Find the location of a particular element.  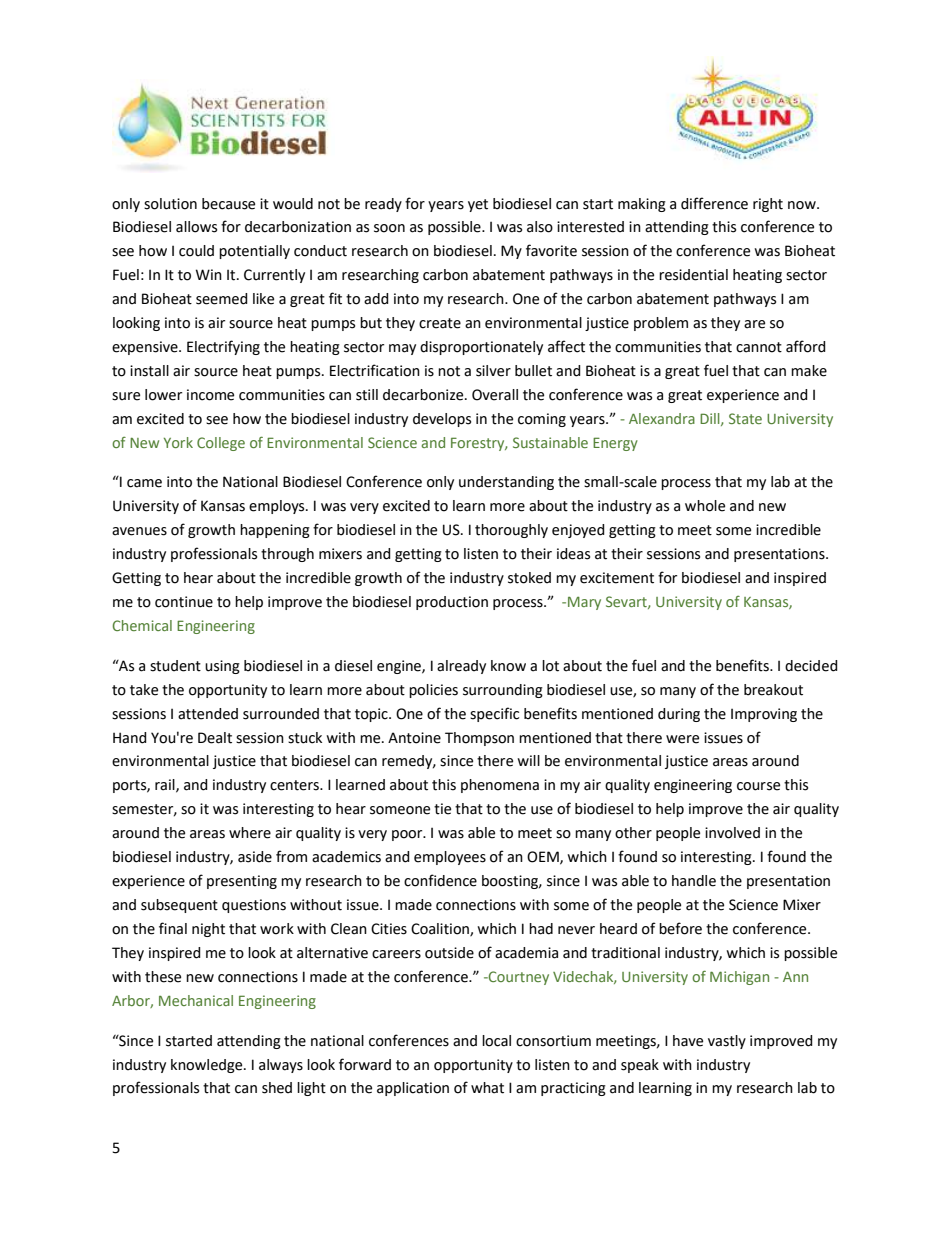

difference is located at coordinates (714, 203).
